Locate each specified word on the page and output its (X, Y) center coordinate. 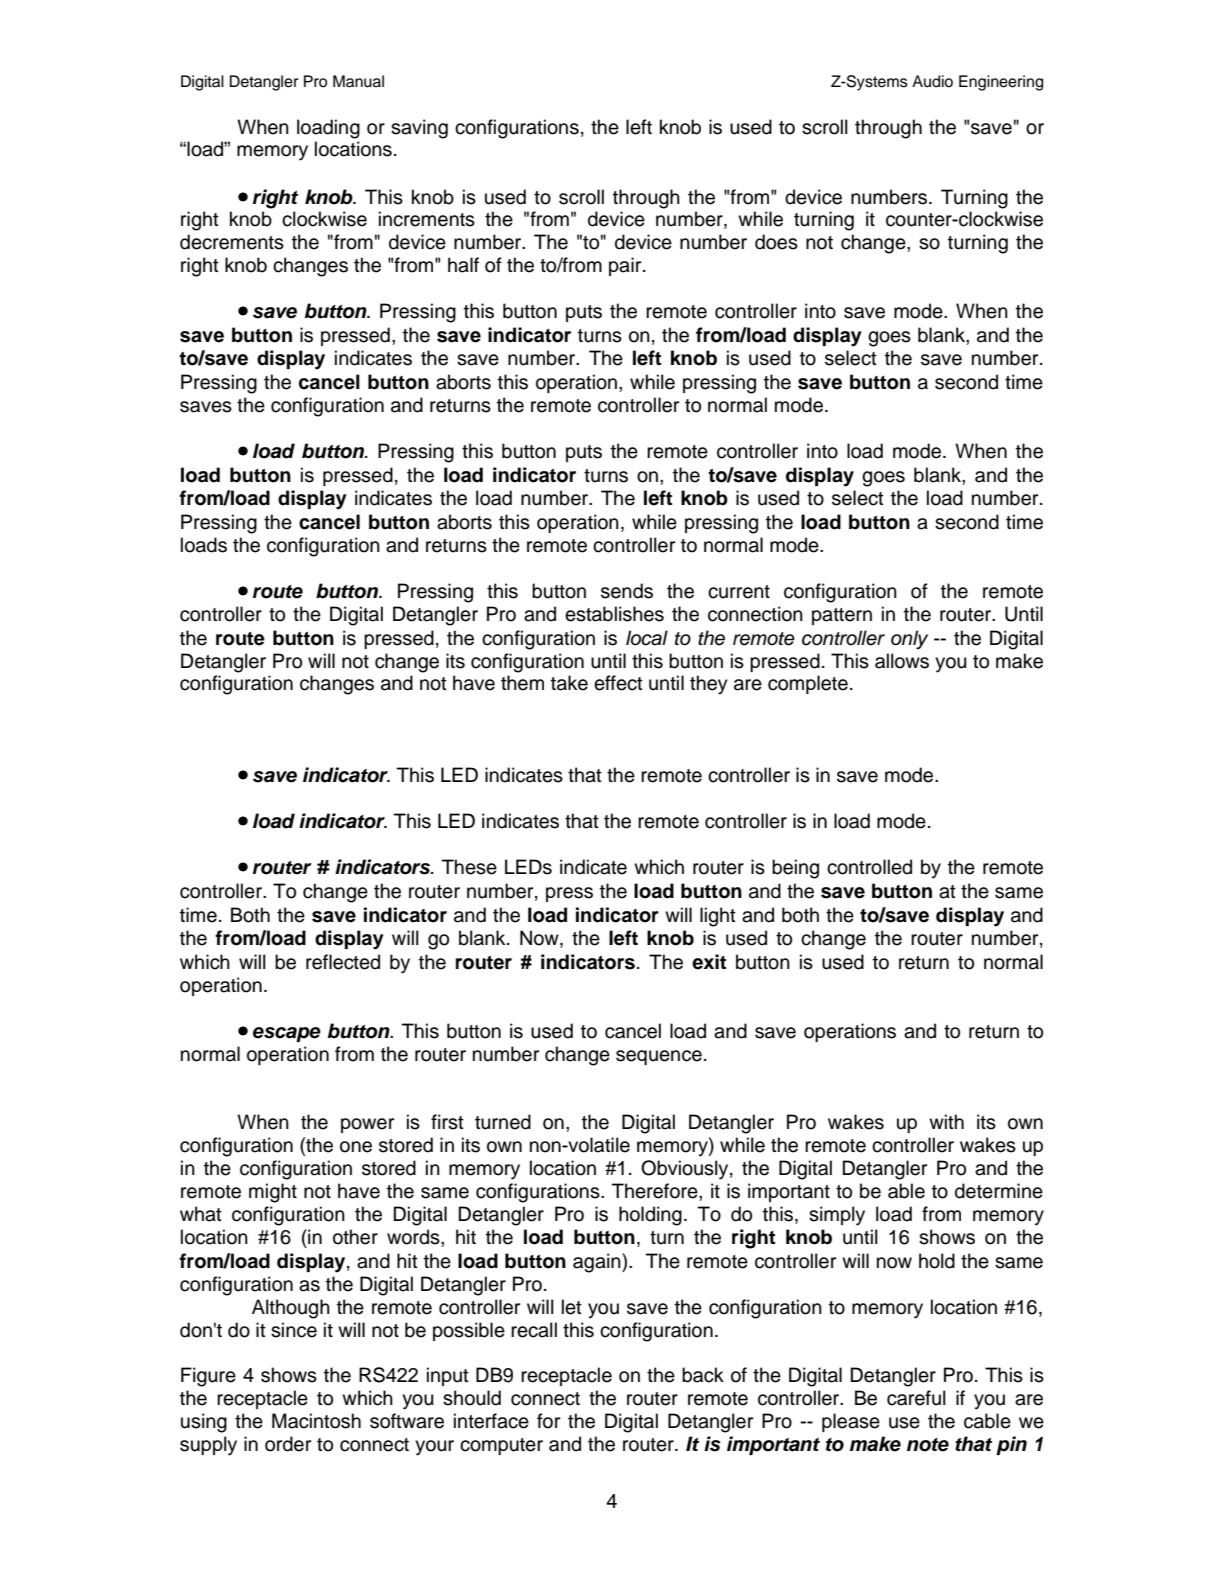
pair (626, 266)
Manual (358, 81)
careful (916, 1398)
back (703, 1375)
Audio (932, 81)
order (288, 1444)
